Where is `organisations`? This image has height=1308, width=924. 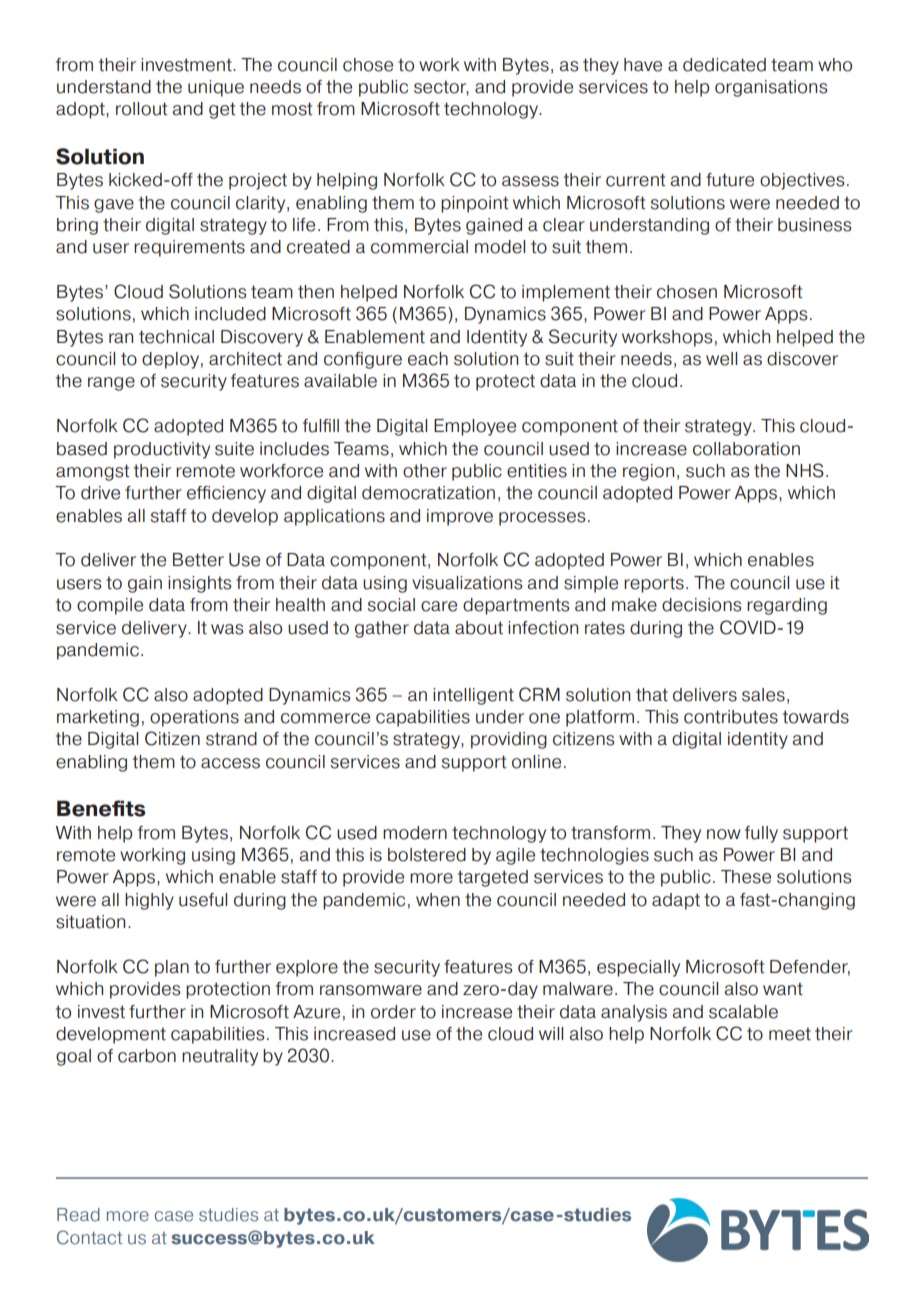
organisations is located at coordinates (771, 88).
